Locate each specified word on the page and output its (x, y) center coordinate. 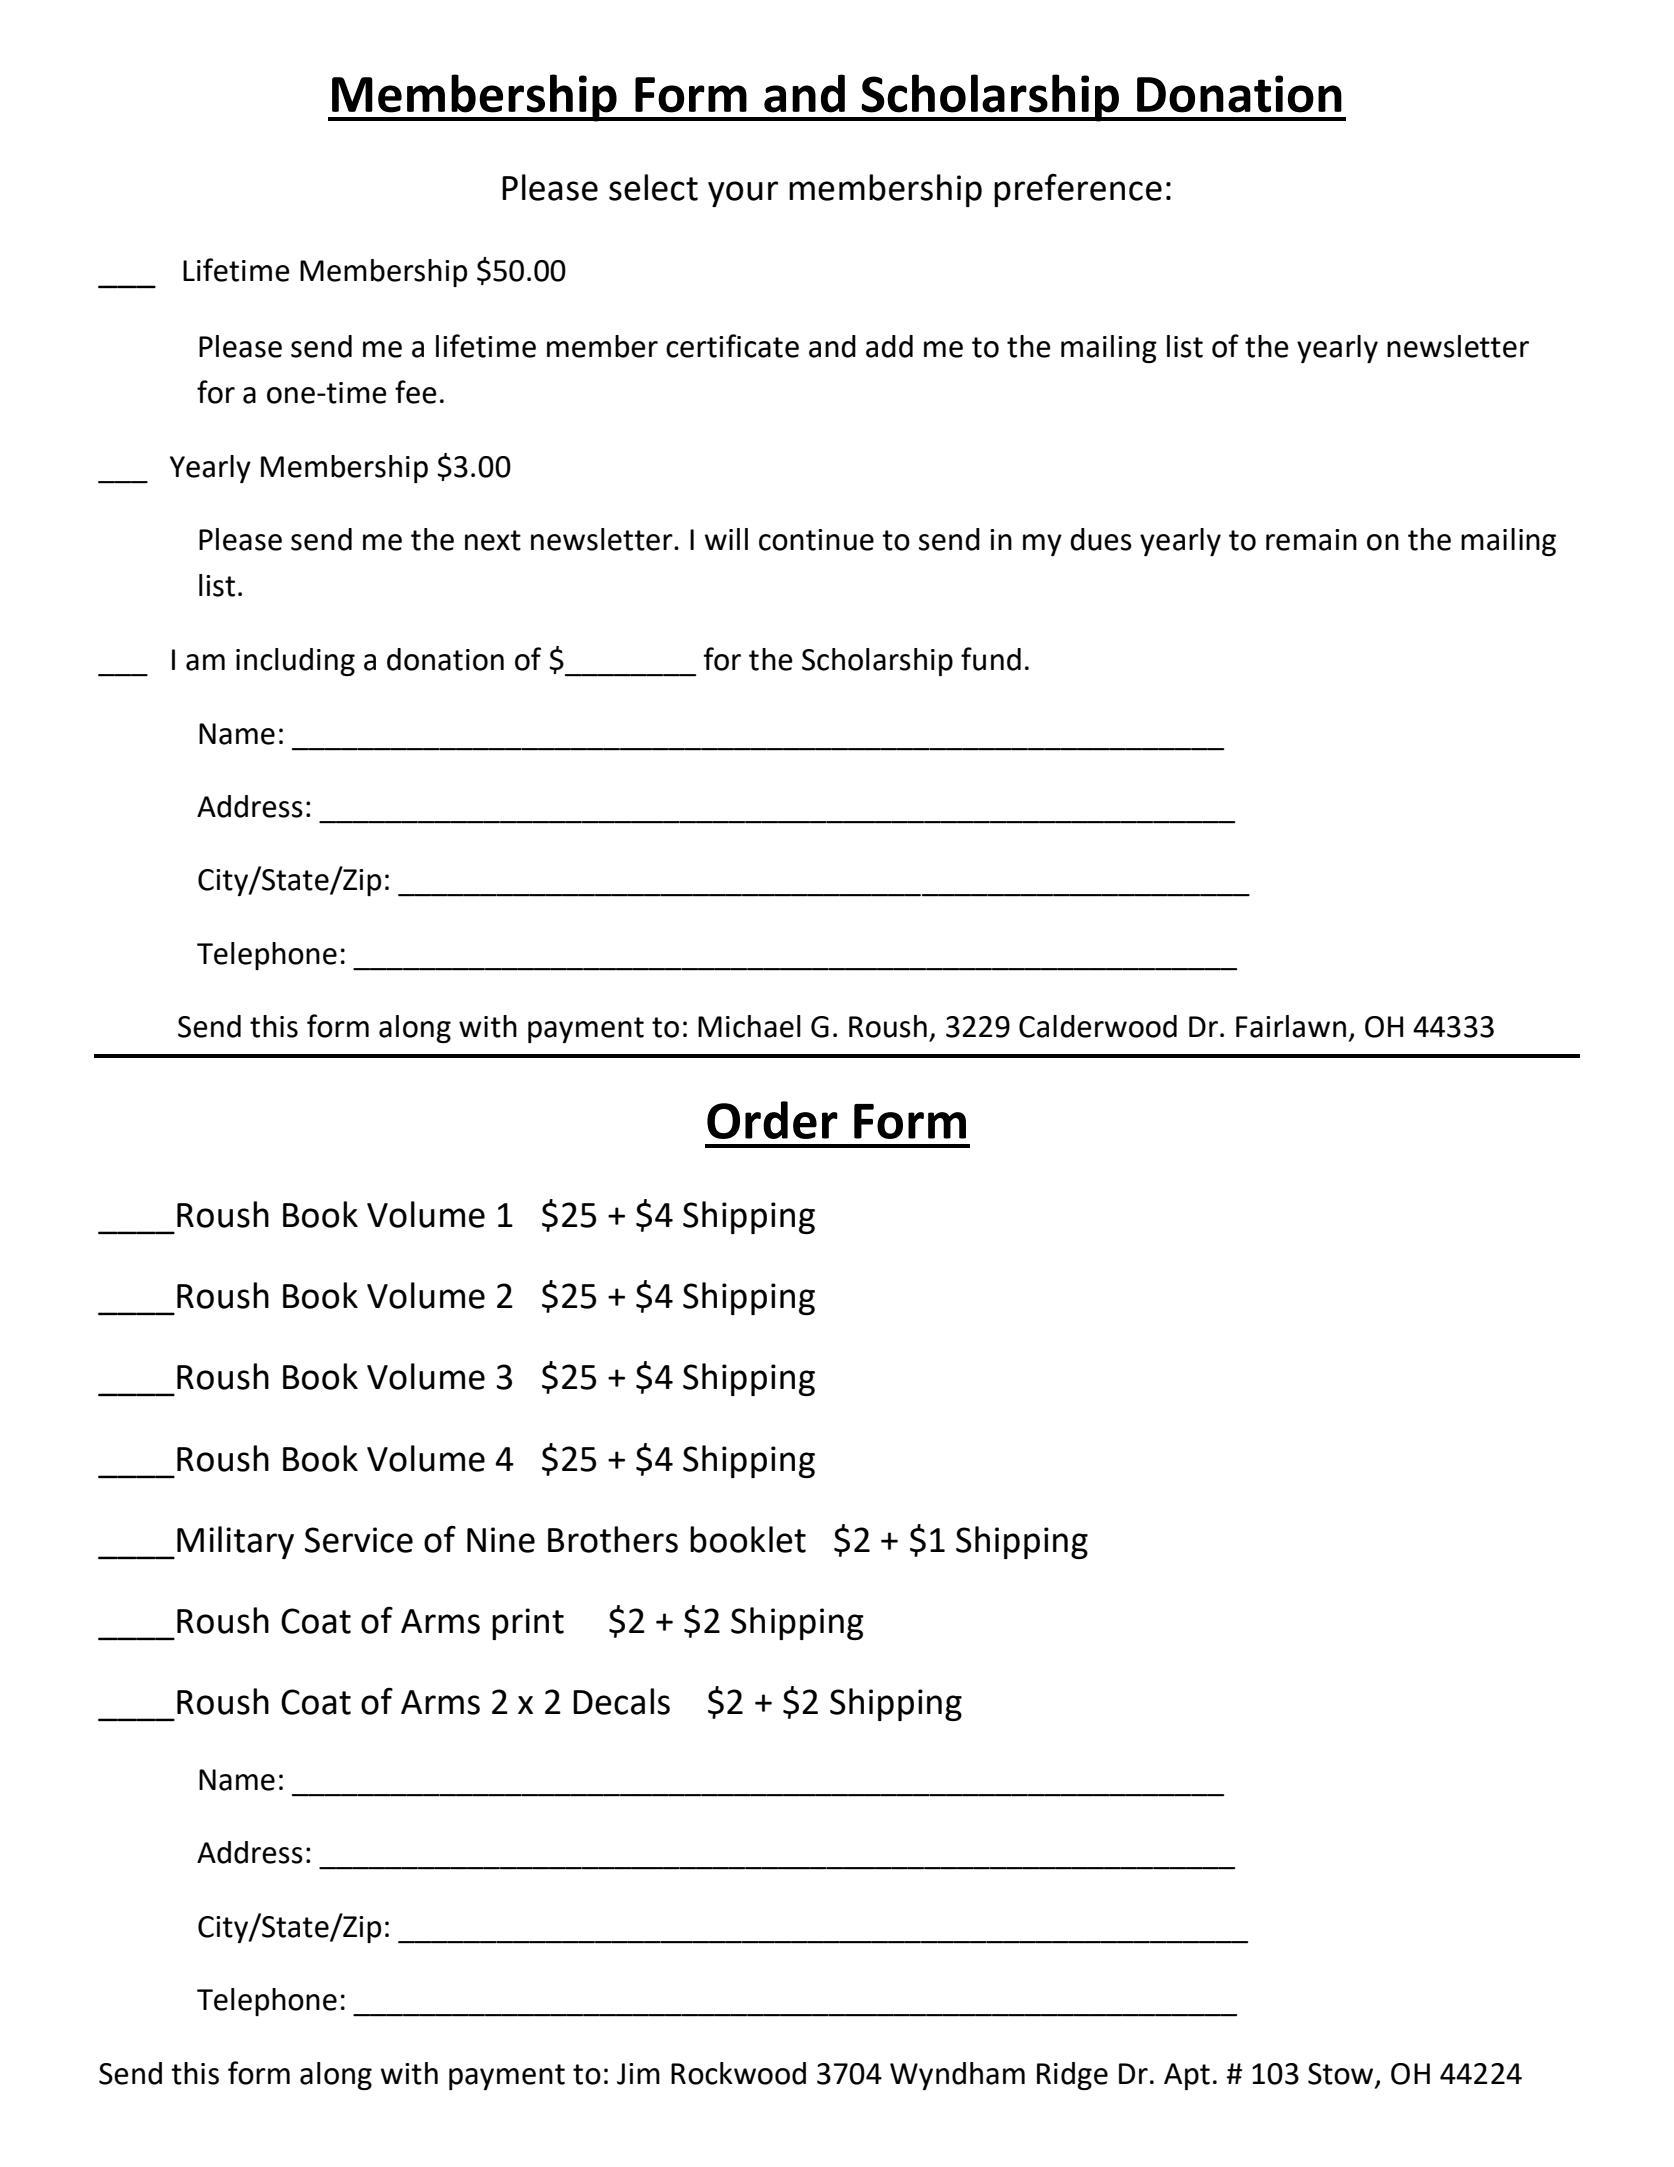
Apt (1187, 2076)
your (743, 194)
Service (359, 1540)
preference (1078, 190)
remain (1311, 540)
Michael (749, 1026)
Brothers (613, 1539)
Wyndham (957, 2076)
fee (416, 392)
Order (772, 1120)
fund (991, 659)
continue (816, 540)
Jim (638, 2074)
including (295, 662)
